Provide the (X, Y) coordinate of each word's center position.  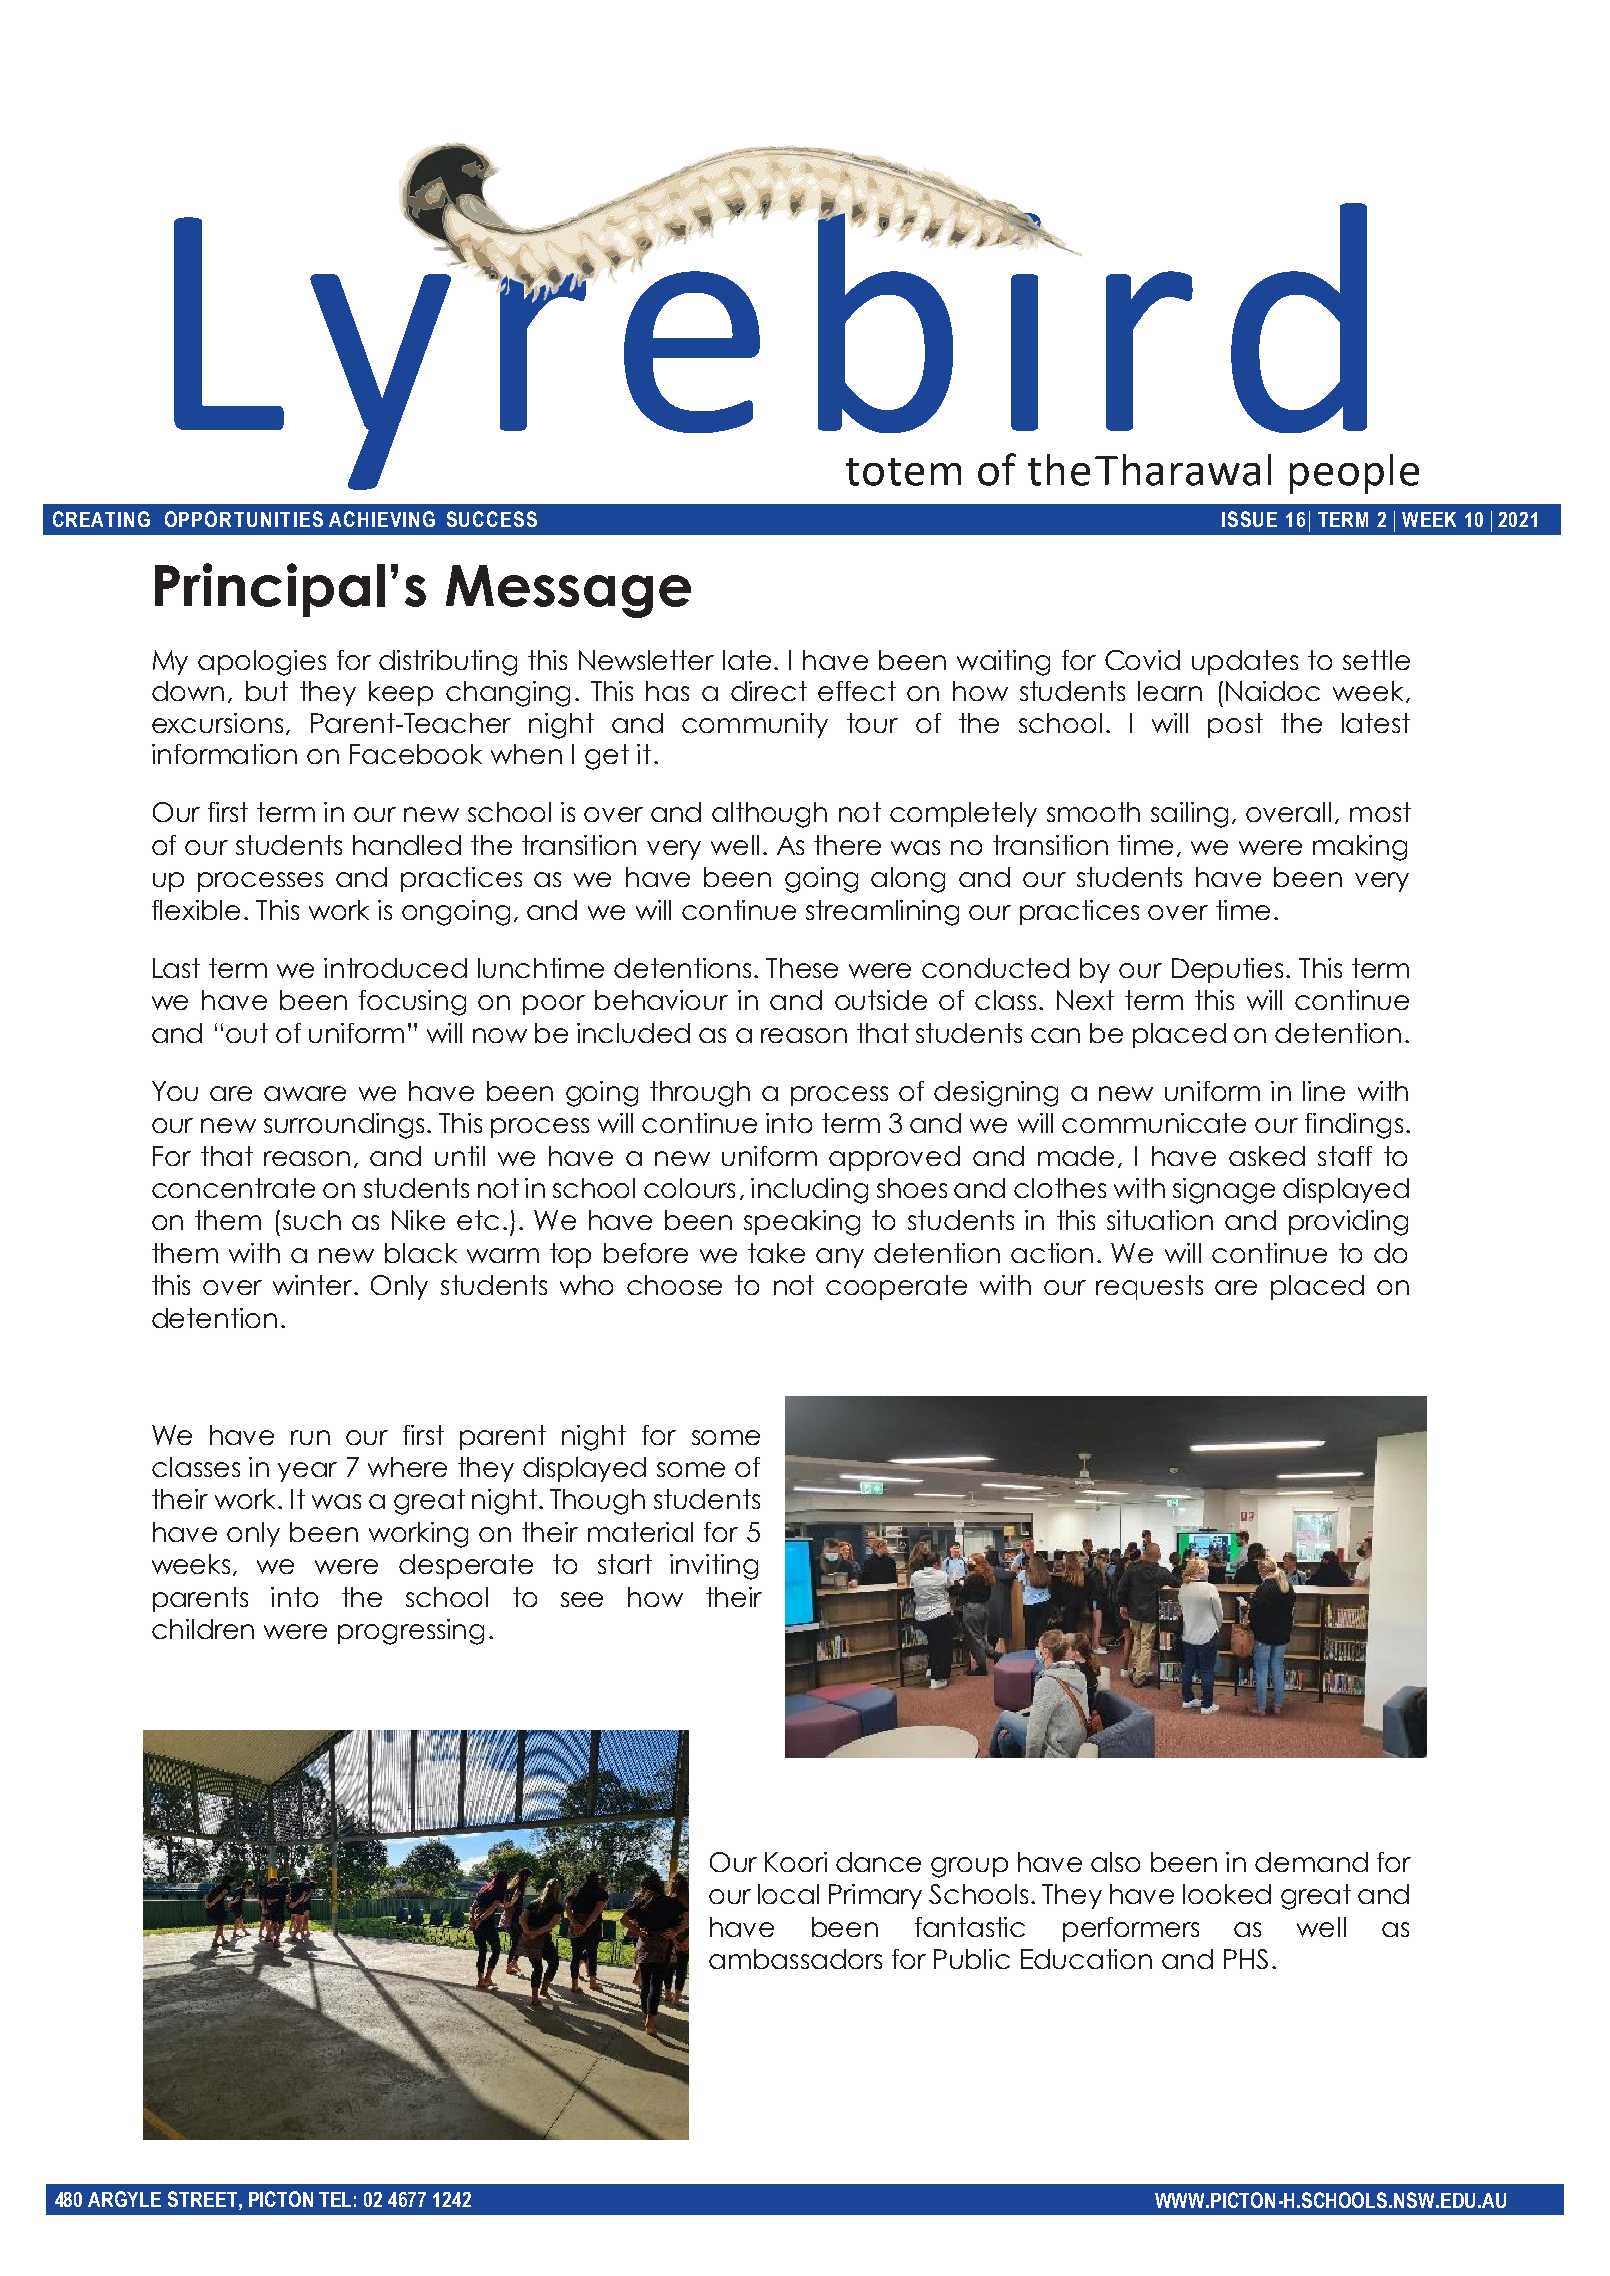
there (847, 845)
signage (1224, 1191)
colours (689, 1188)
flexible (196, 910)
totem (903, 472)
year (307, 1472)
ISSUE (1249, 519)
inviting (714, 1567)
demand (1311, 1862)
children (203, 1629)
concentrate (233, 1188)
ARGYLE (124, 2199)
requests (1149, 1287)
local (788, 1894)
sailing (1189, 815)
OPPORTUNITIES (244, 519)
